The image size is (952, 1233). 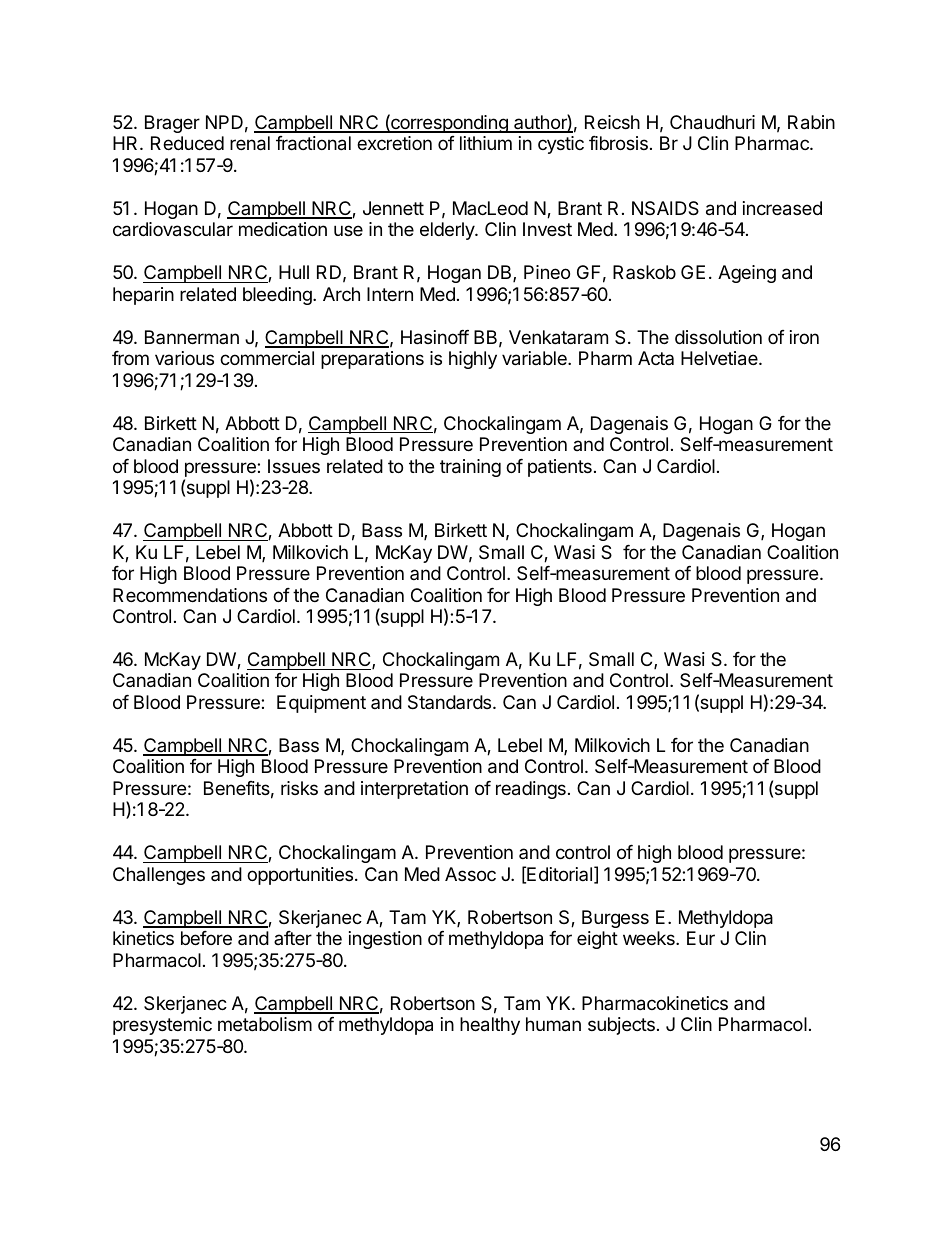 What do you see at coordinates (490, 1026) in the document?
I see `healthy` at bounding box center [490, 1026].
